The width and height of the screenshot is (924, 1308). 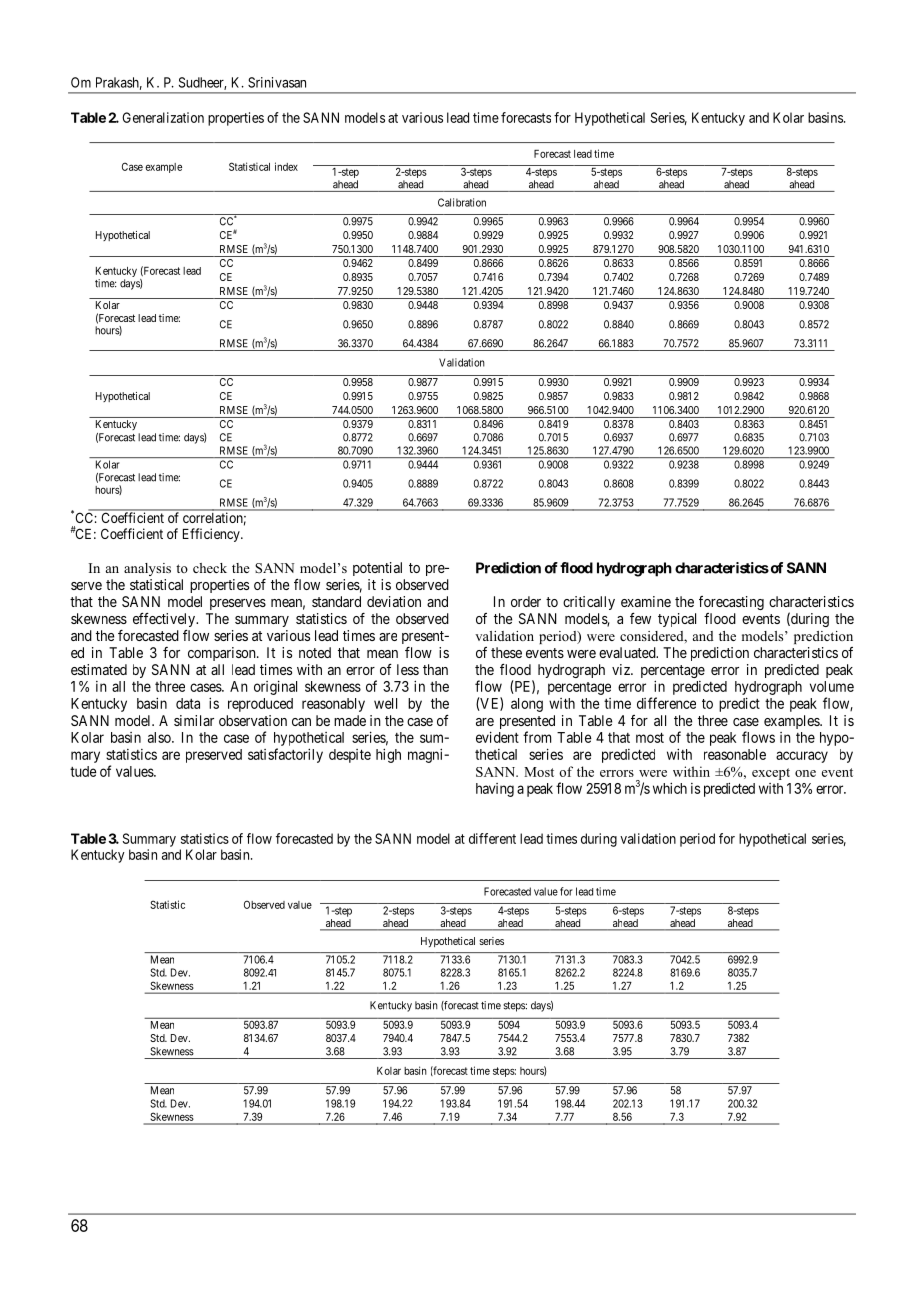 I want to click on check, so click(x=210, y=568).
